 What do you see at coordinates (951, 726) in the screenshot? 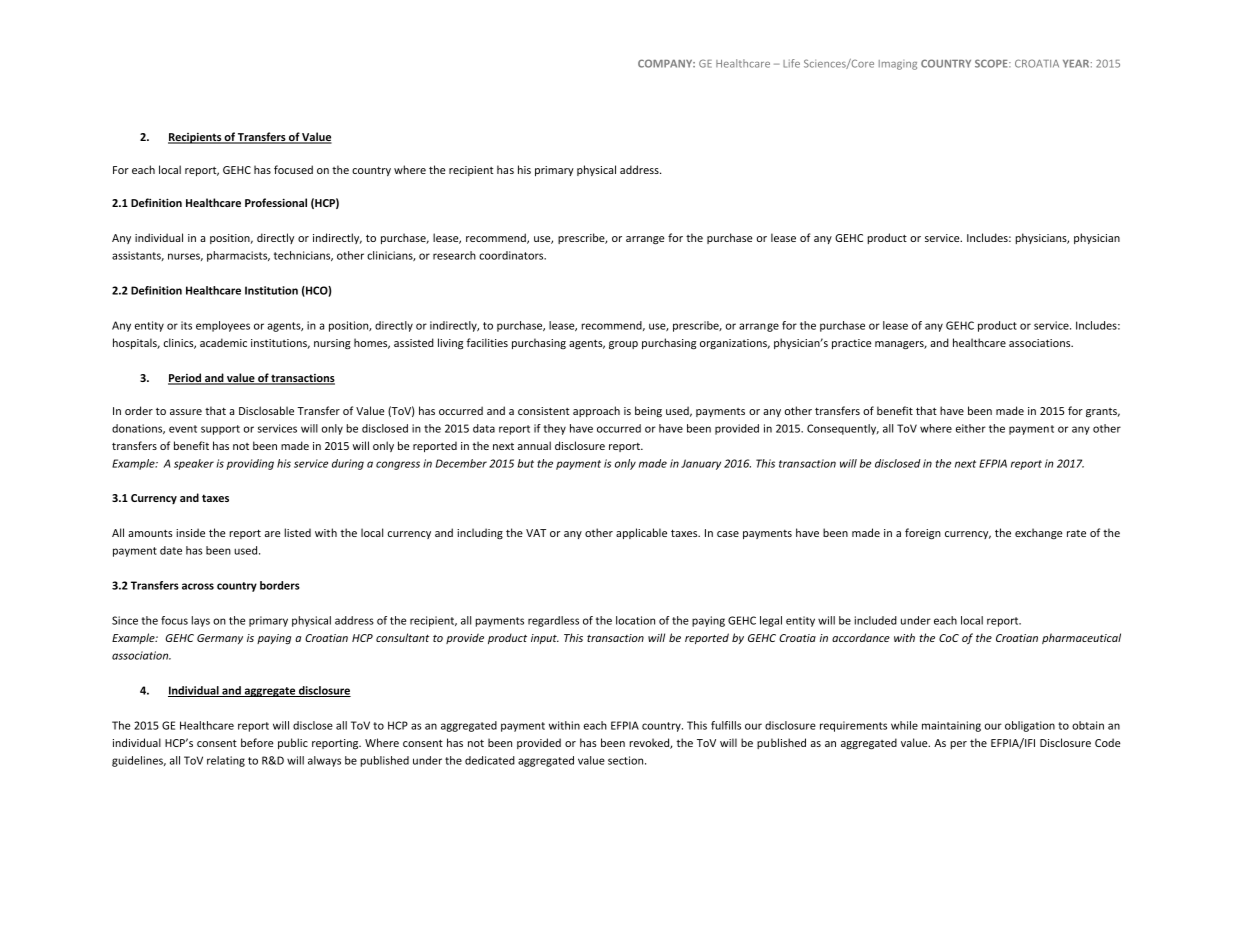
I see `maintaining` at bounding box center [951, 726].
